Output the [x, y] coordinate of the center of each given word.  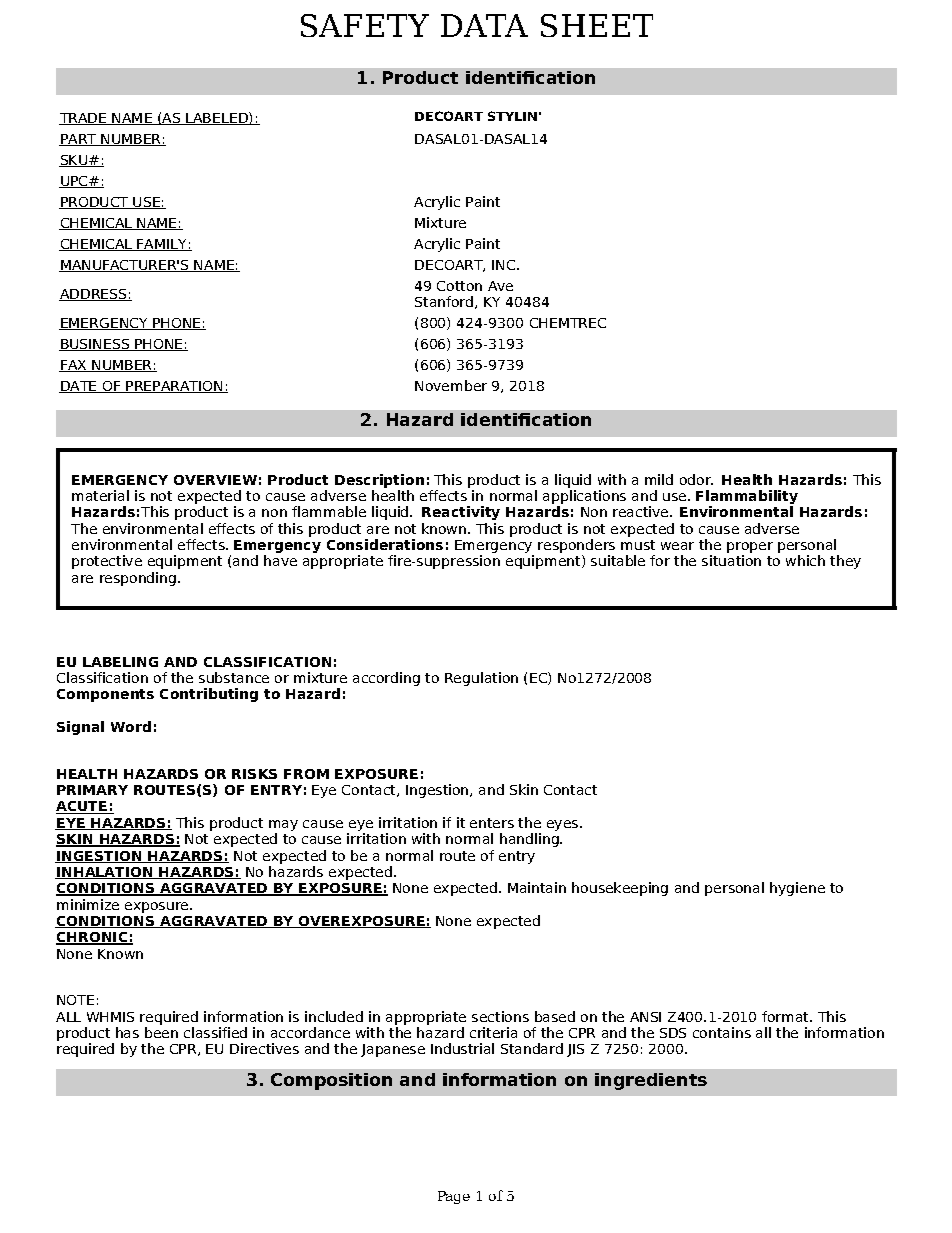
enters [492, 823]
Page [454, 1197]
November [451, 385]
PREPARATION [174, 387]
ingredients [651, 1081]
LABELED [217, 118]
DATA [484, 25]
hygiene [797, 889]
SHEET [597, 25]
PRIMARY [92, 790]
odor [696, 479]
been [161, 1032]
